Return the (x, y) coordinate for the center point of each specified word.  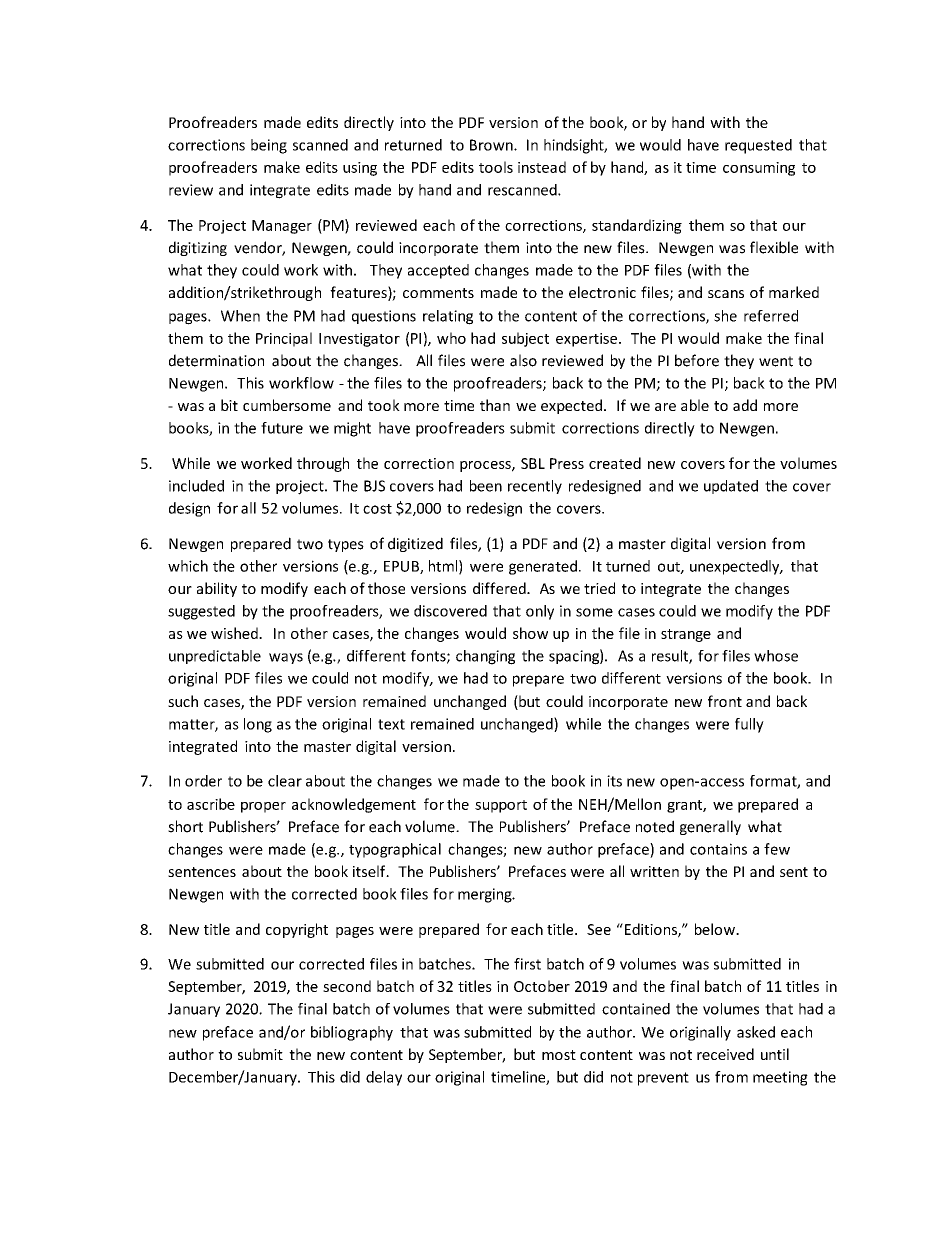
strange (686, 635)
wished (235, 633)
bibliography (352, 1033)
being (269, 146)
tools (496, 167)
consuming (759, 169)
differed (500, 588)
